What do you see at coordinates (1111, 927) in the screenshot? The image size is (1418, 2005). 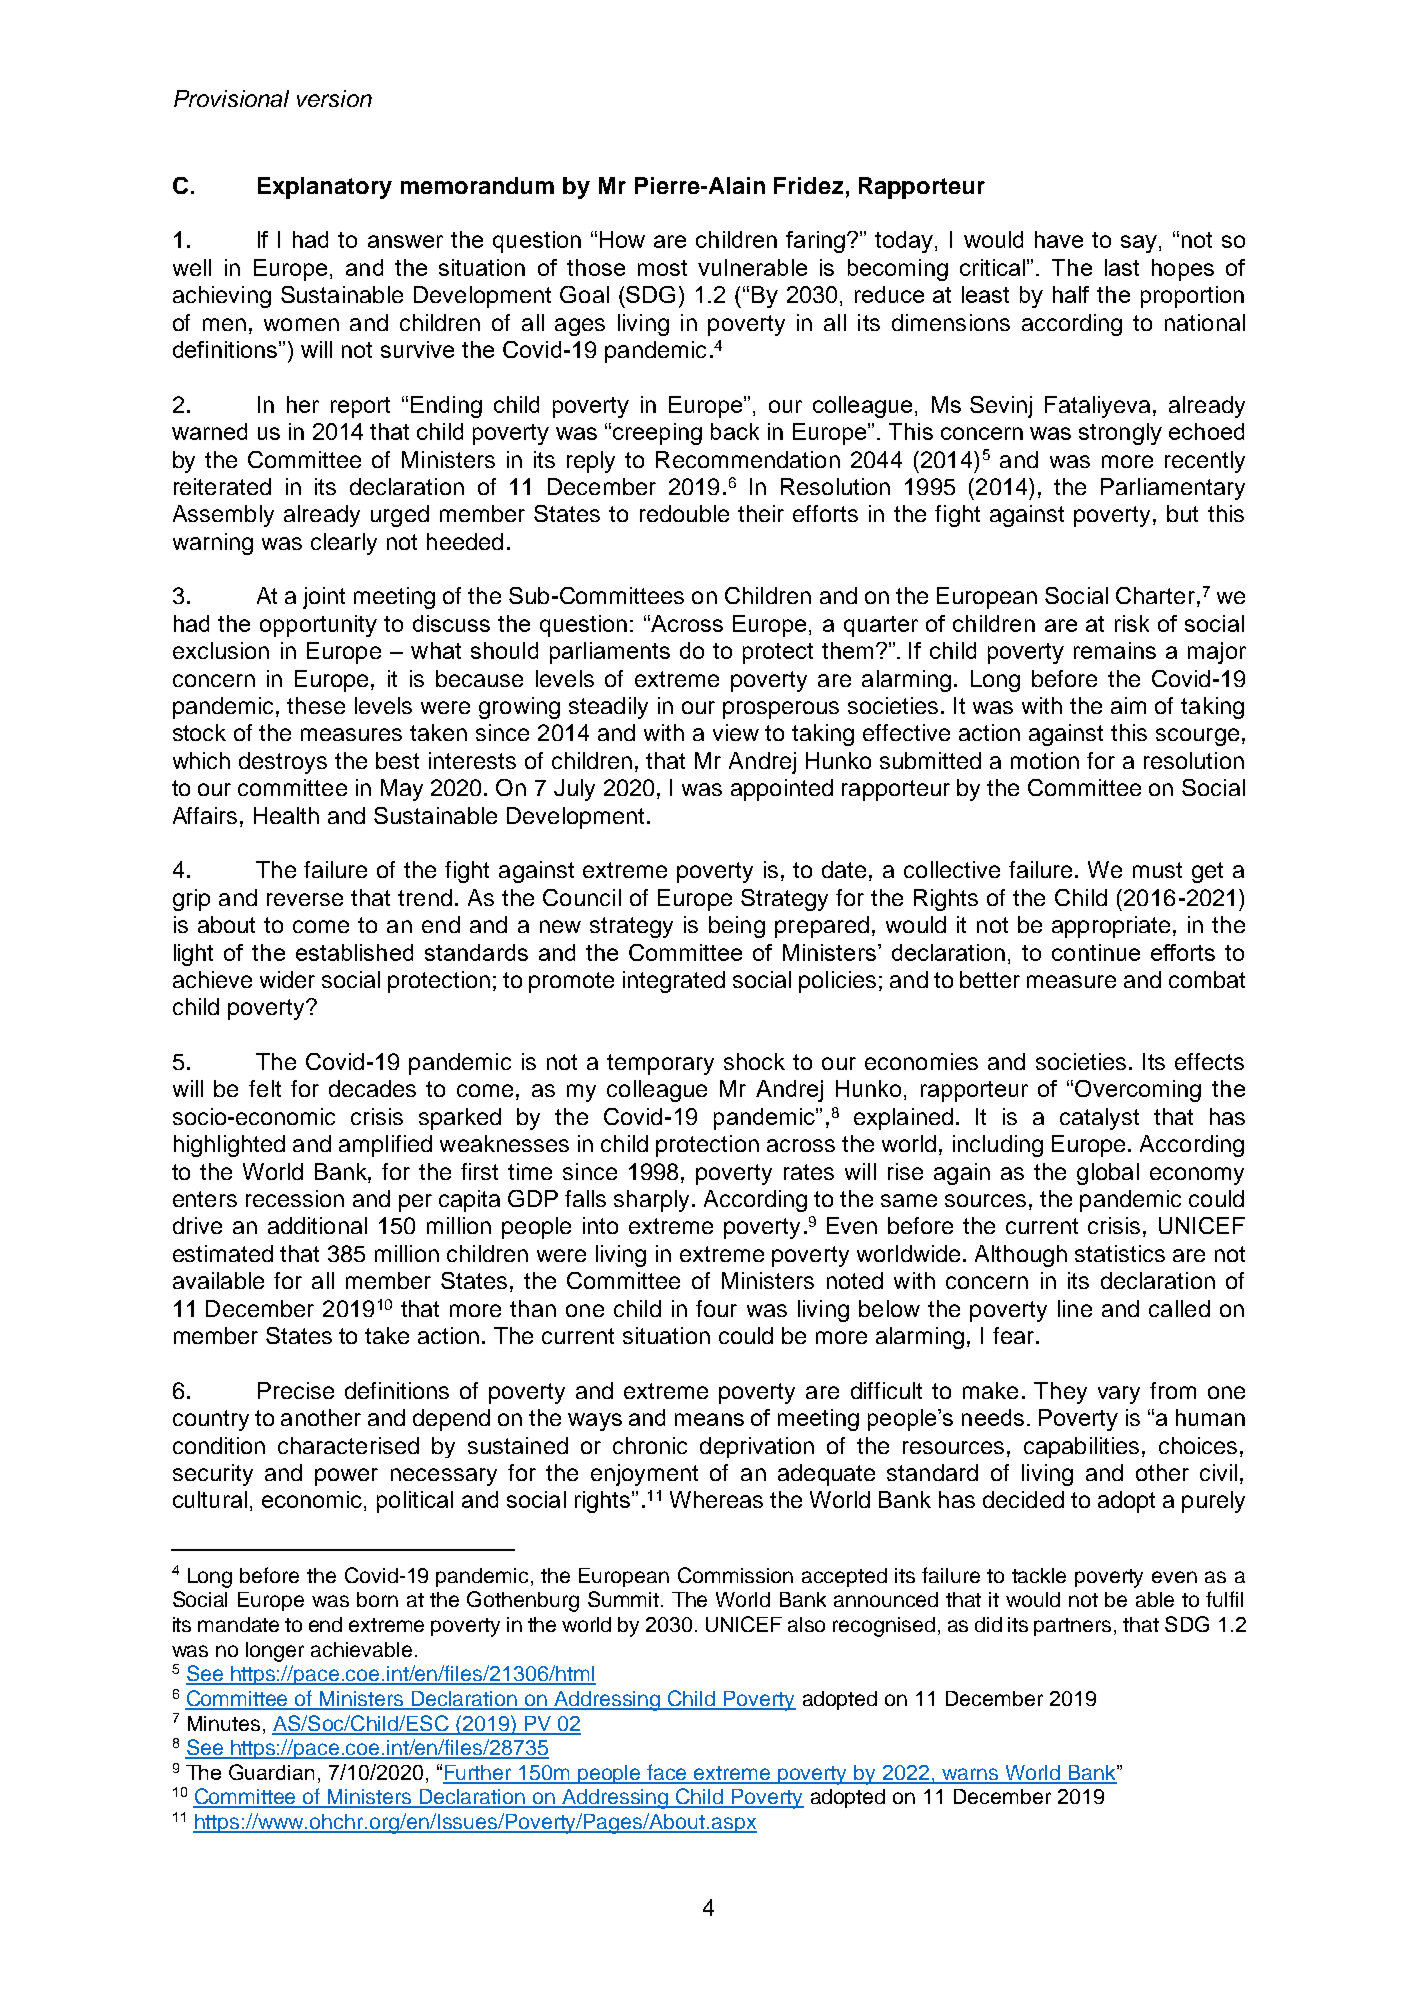 I see `appropriate` at bounding box center [1111, 927].
